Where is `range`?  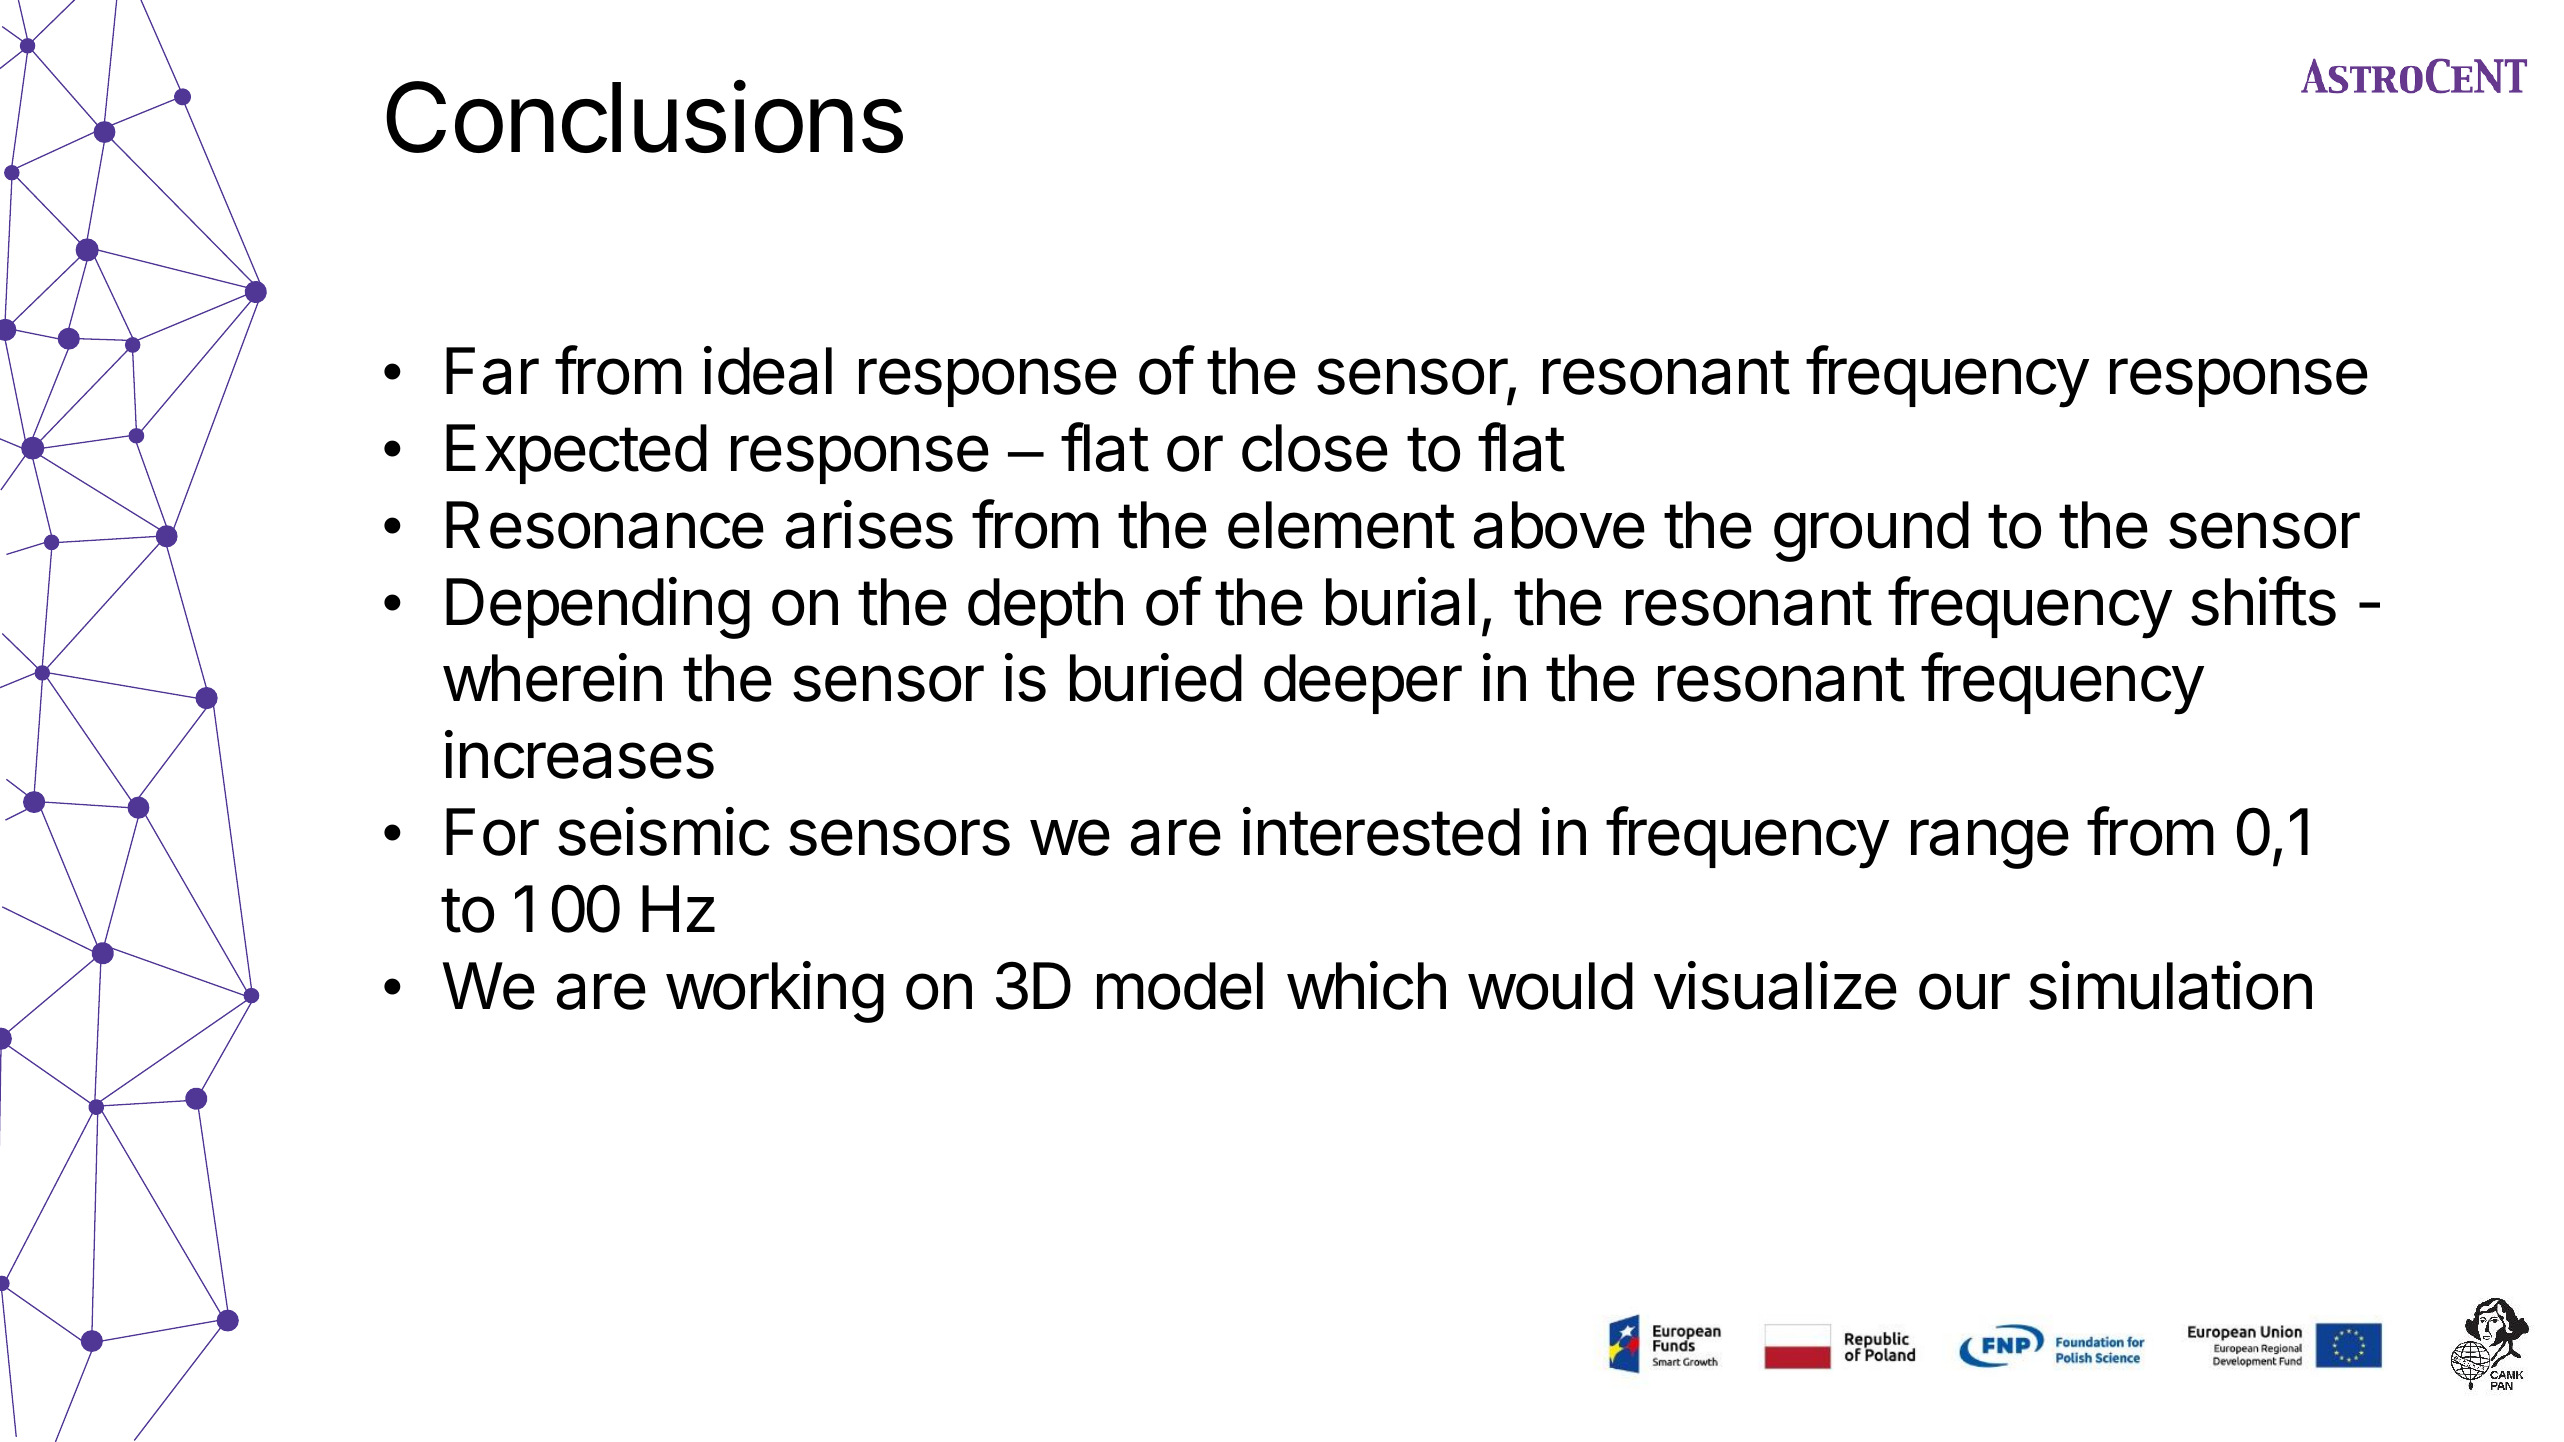 range is located at coordinates (1990, 844).
